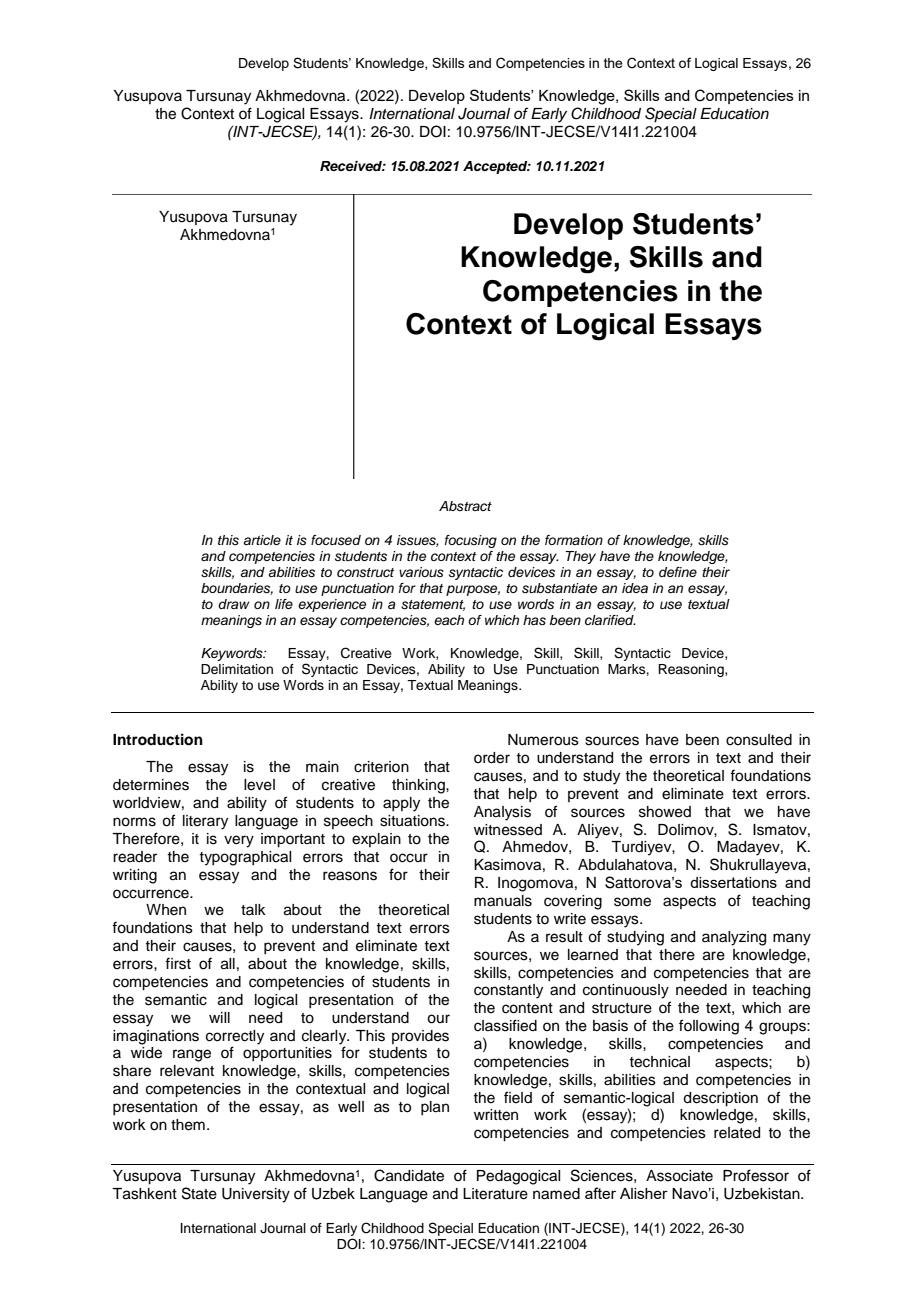  What do you see at coordinates (253, 909) in the page?
I see `talk` at bounding box center [253, 909].
